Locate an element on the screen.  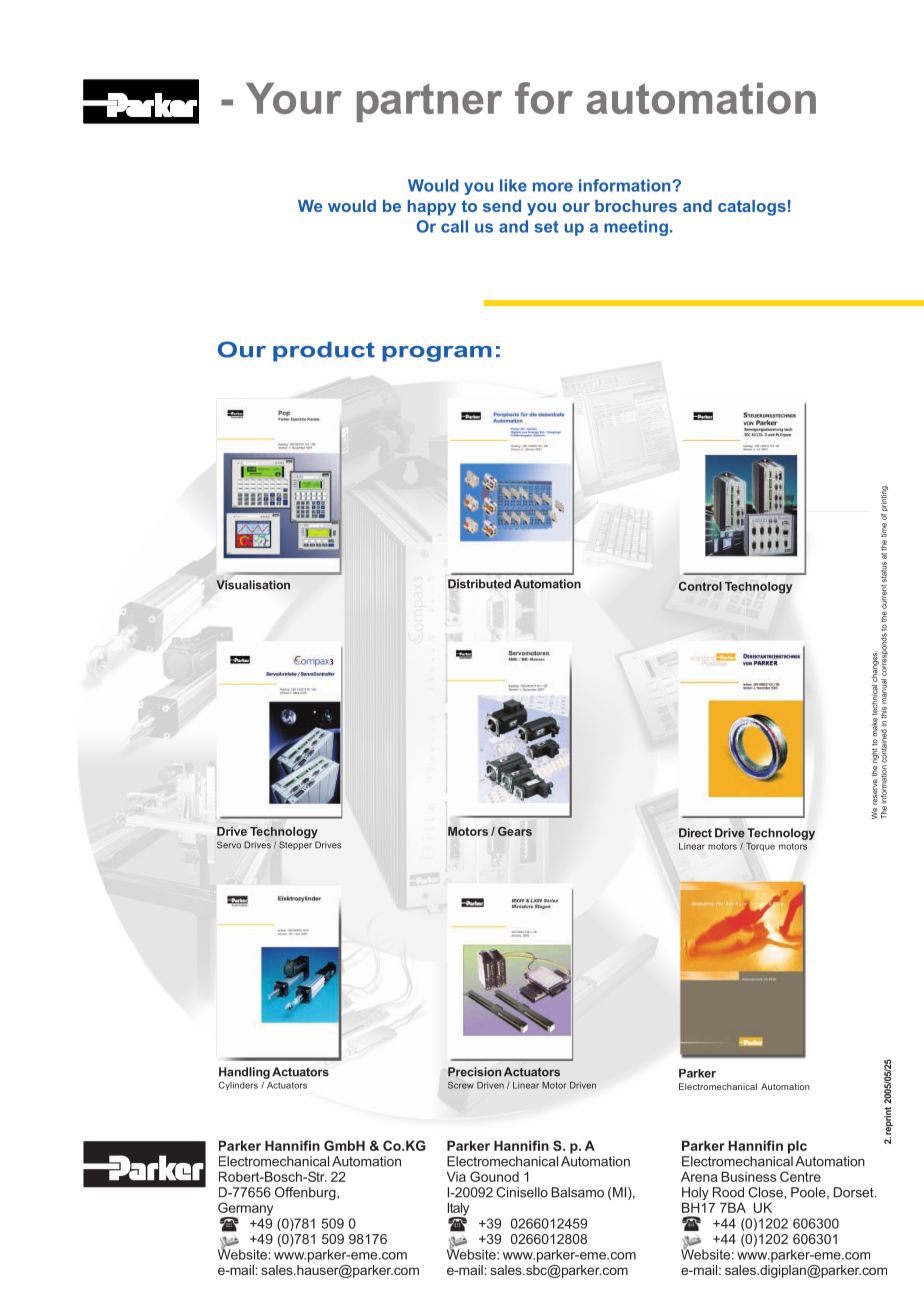
Distributed is located at coordinates (479, 584).
